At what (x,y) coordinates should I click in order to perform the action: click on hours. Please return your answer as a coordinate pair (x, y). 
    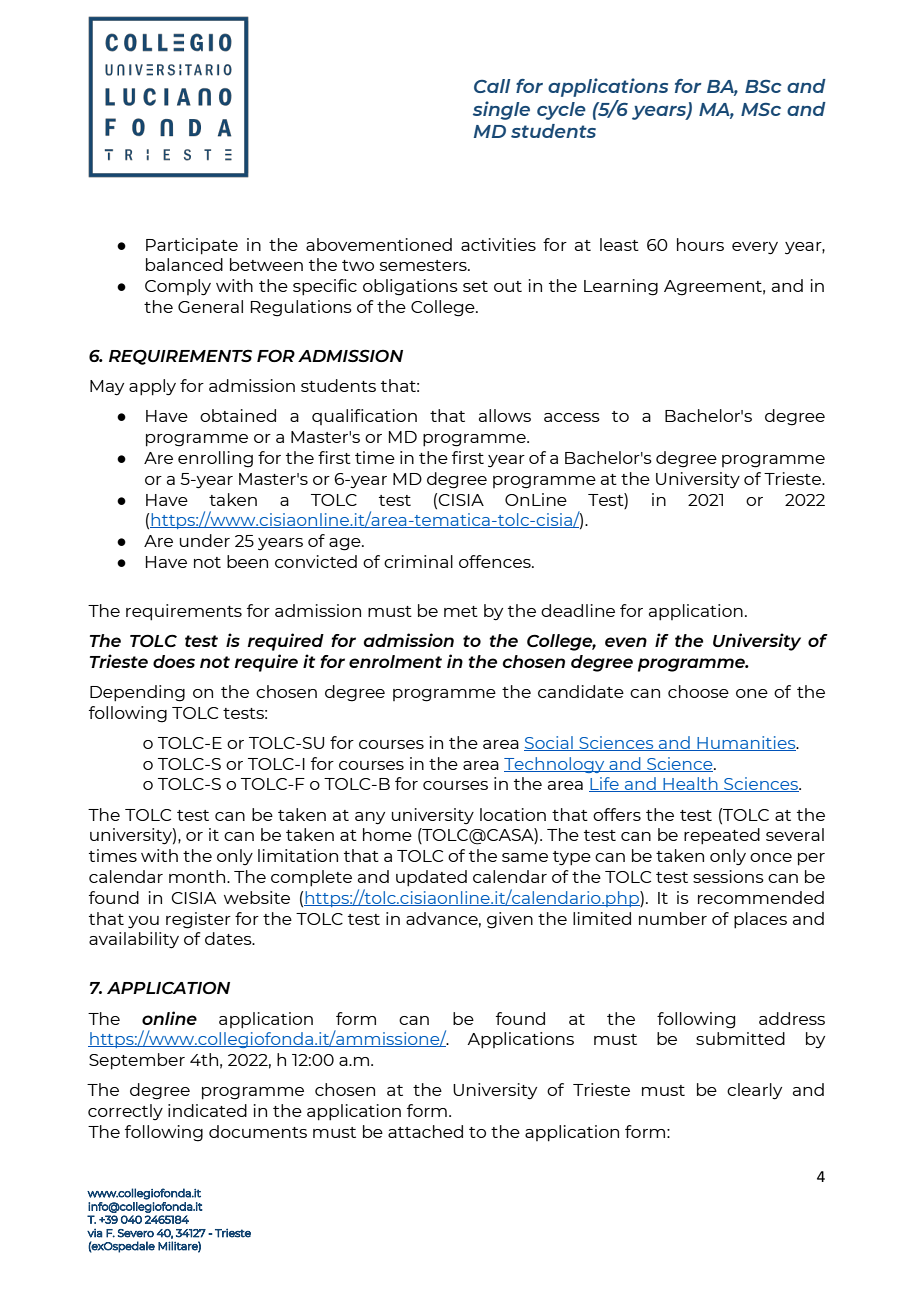
    Looking at the image, I should click on (700, 244).
